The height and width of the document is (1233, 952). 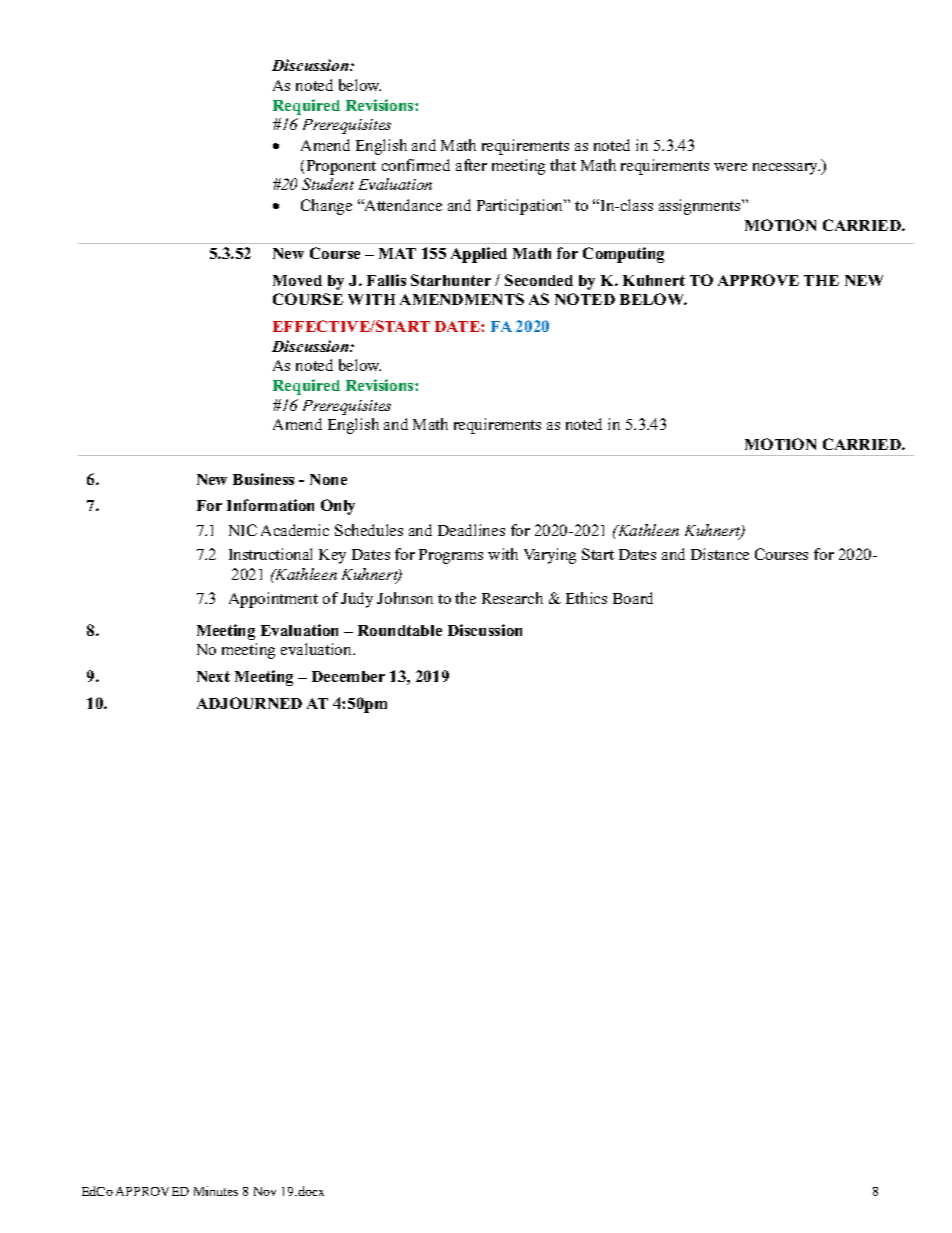 What do you see at coordinates (216, 1191) in the document?
I see `Minutes` at bounding box center [216, 1191].
